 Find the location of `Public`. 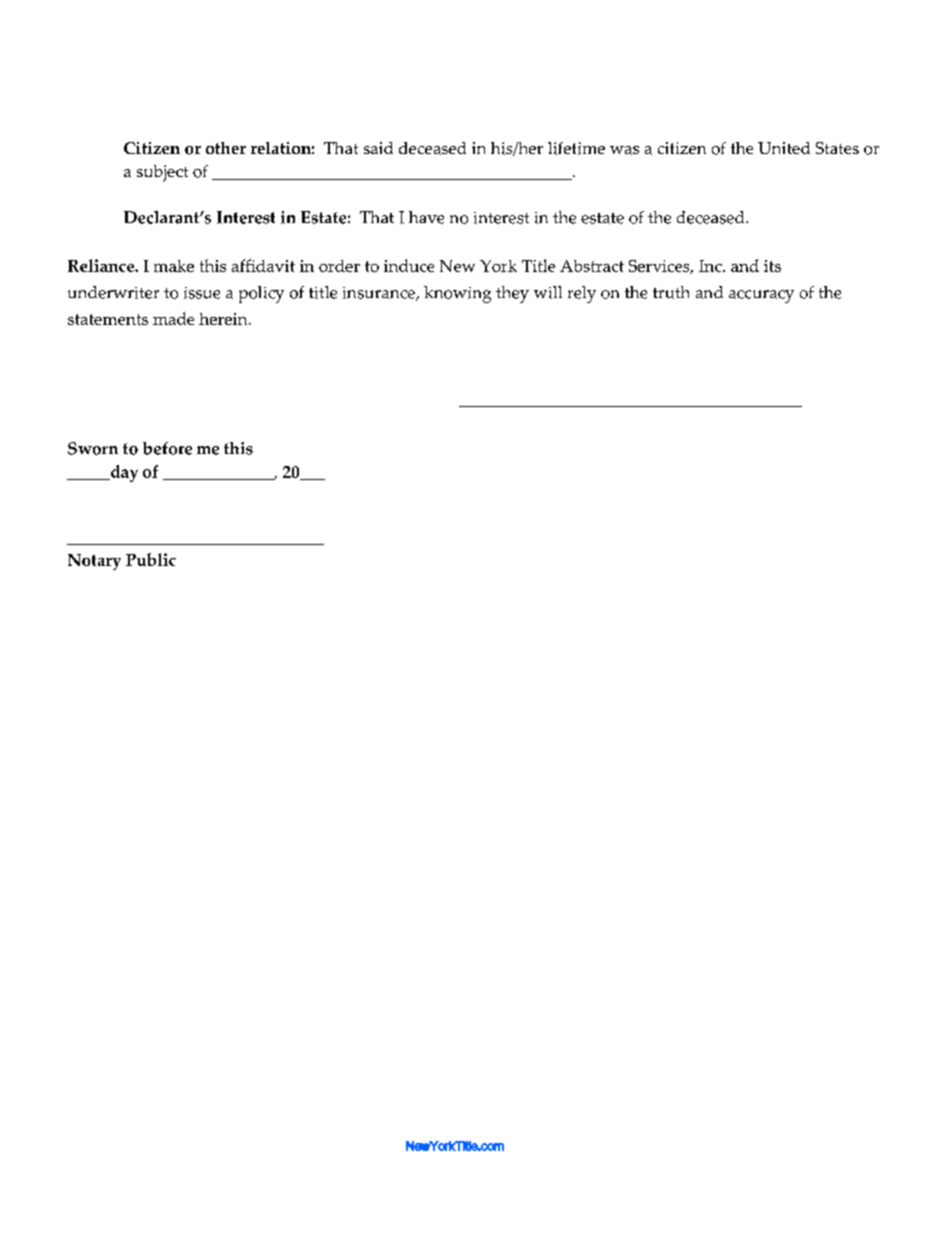

Public is located at coordinates (151, 559).
